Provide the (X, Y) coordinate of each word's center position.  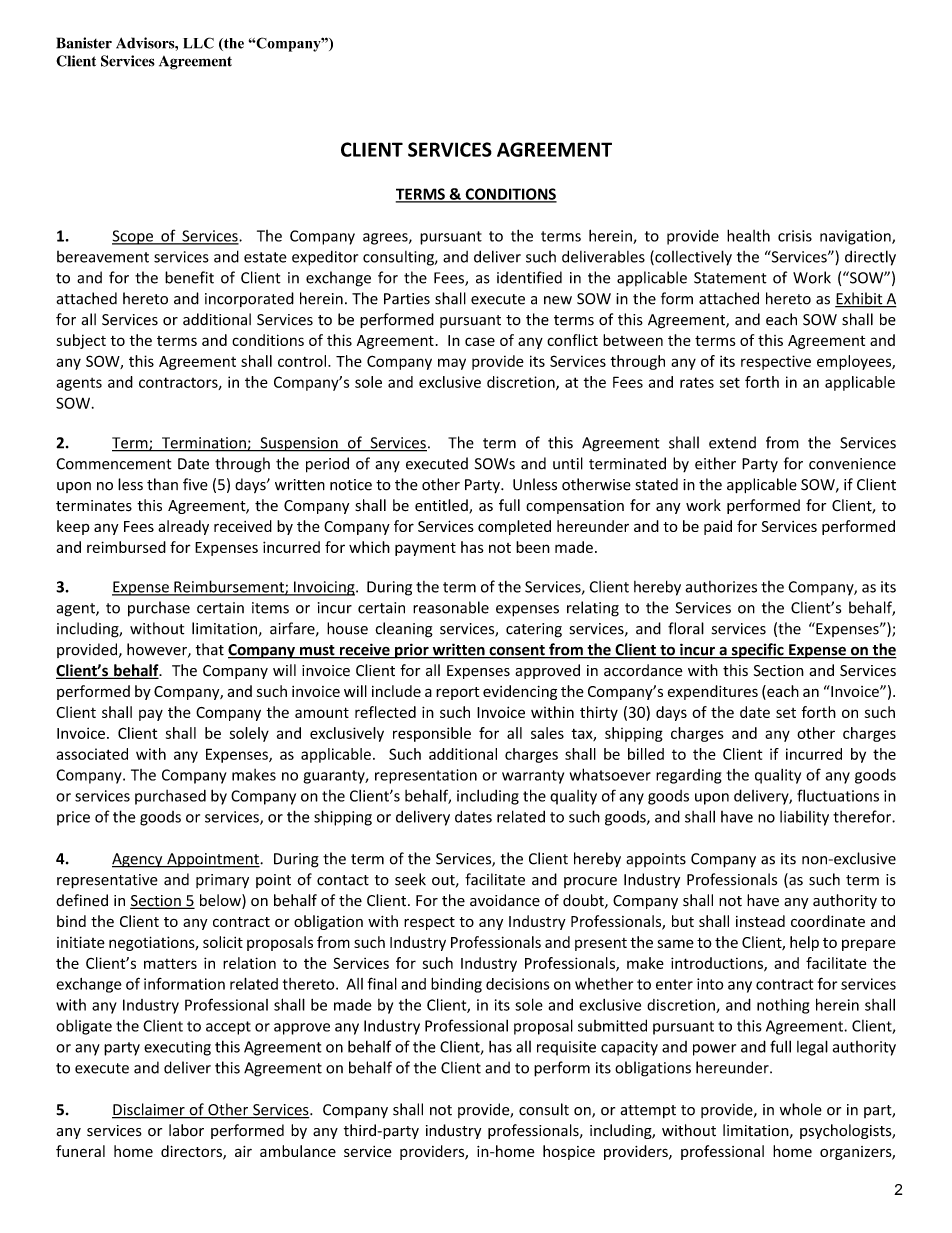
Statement (730, 278)
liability (804, 818)
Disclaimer (149, 1110)
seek (410, 879)
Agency (138, 860)
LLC (198, 43)
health (748, 235)
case (480, 341)
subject (81, 341)
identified (529, 277)
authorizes (721, 587)
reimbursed (126, 547)
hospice (569, 1152)
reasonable (451, 607)
